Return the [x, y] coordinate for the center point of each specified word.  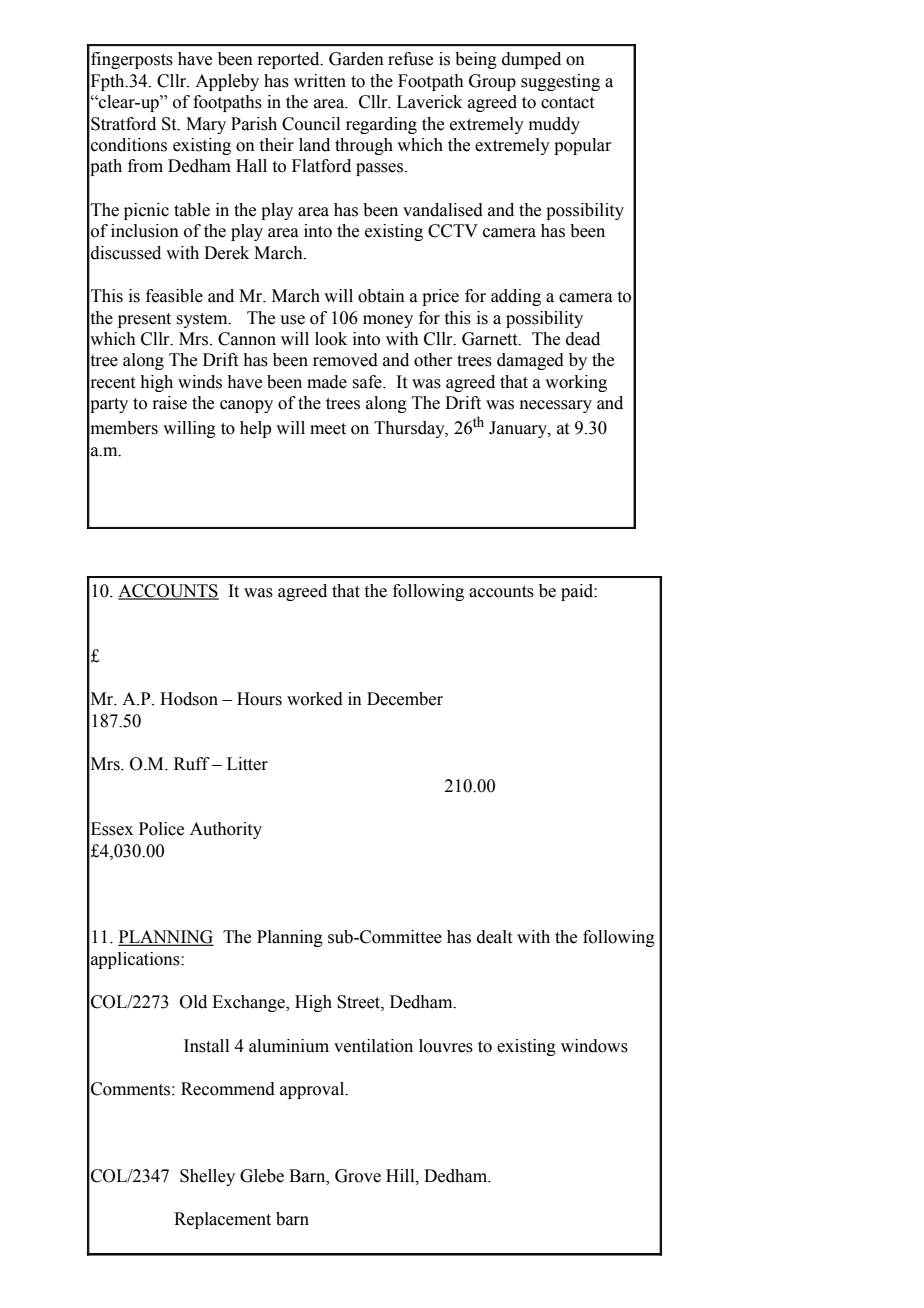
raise [169, 403]
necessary [556, 406]
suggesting [560, 82]
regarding [381, 125]
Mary [206, 125]
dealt [494, 937]
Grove [358, 1176]
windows [594, 1046]
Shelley [207, 1177]
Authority [226, 830]
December [405, 699]
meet [328, 429]
